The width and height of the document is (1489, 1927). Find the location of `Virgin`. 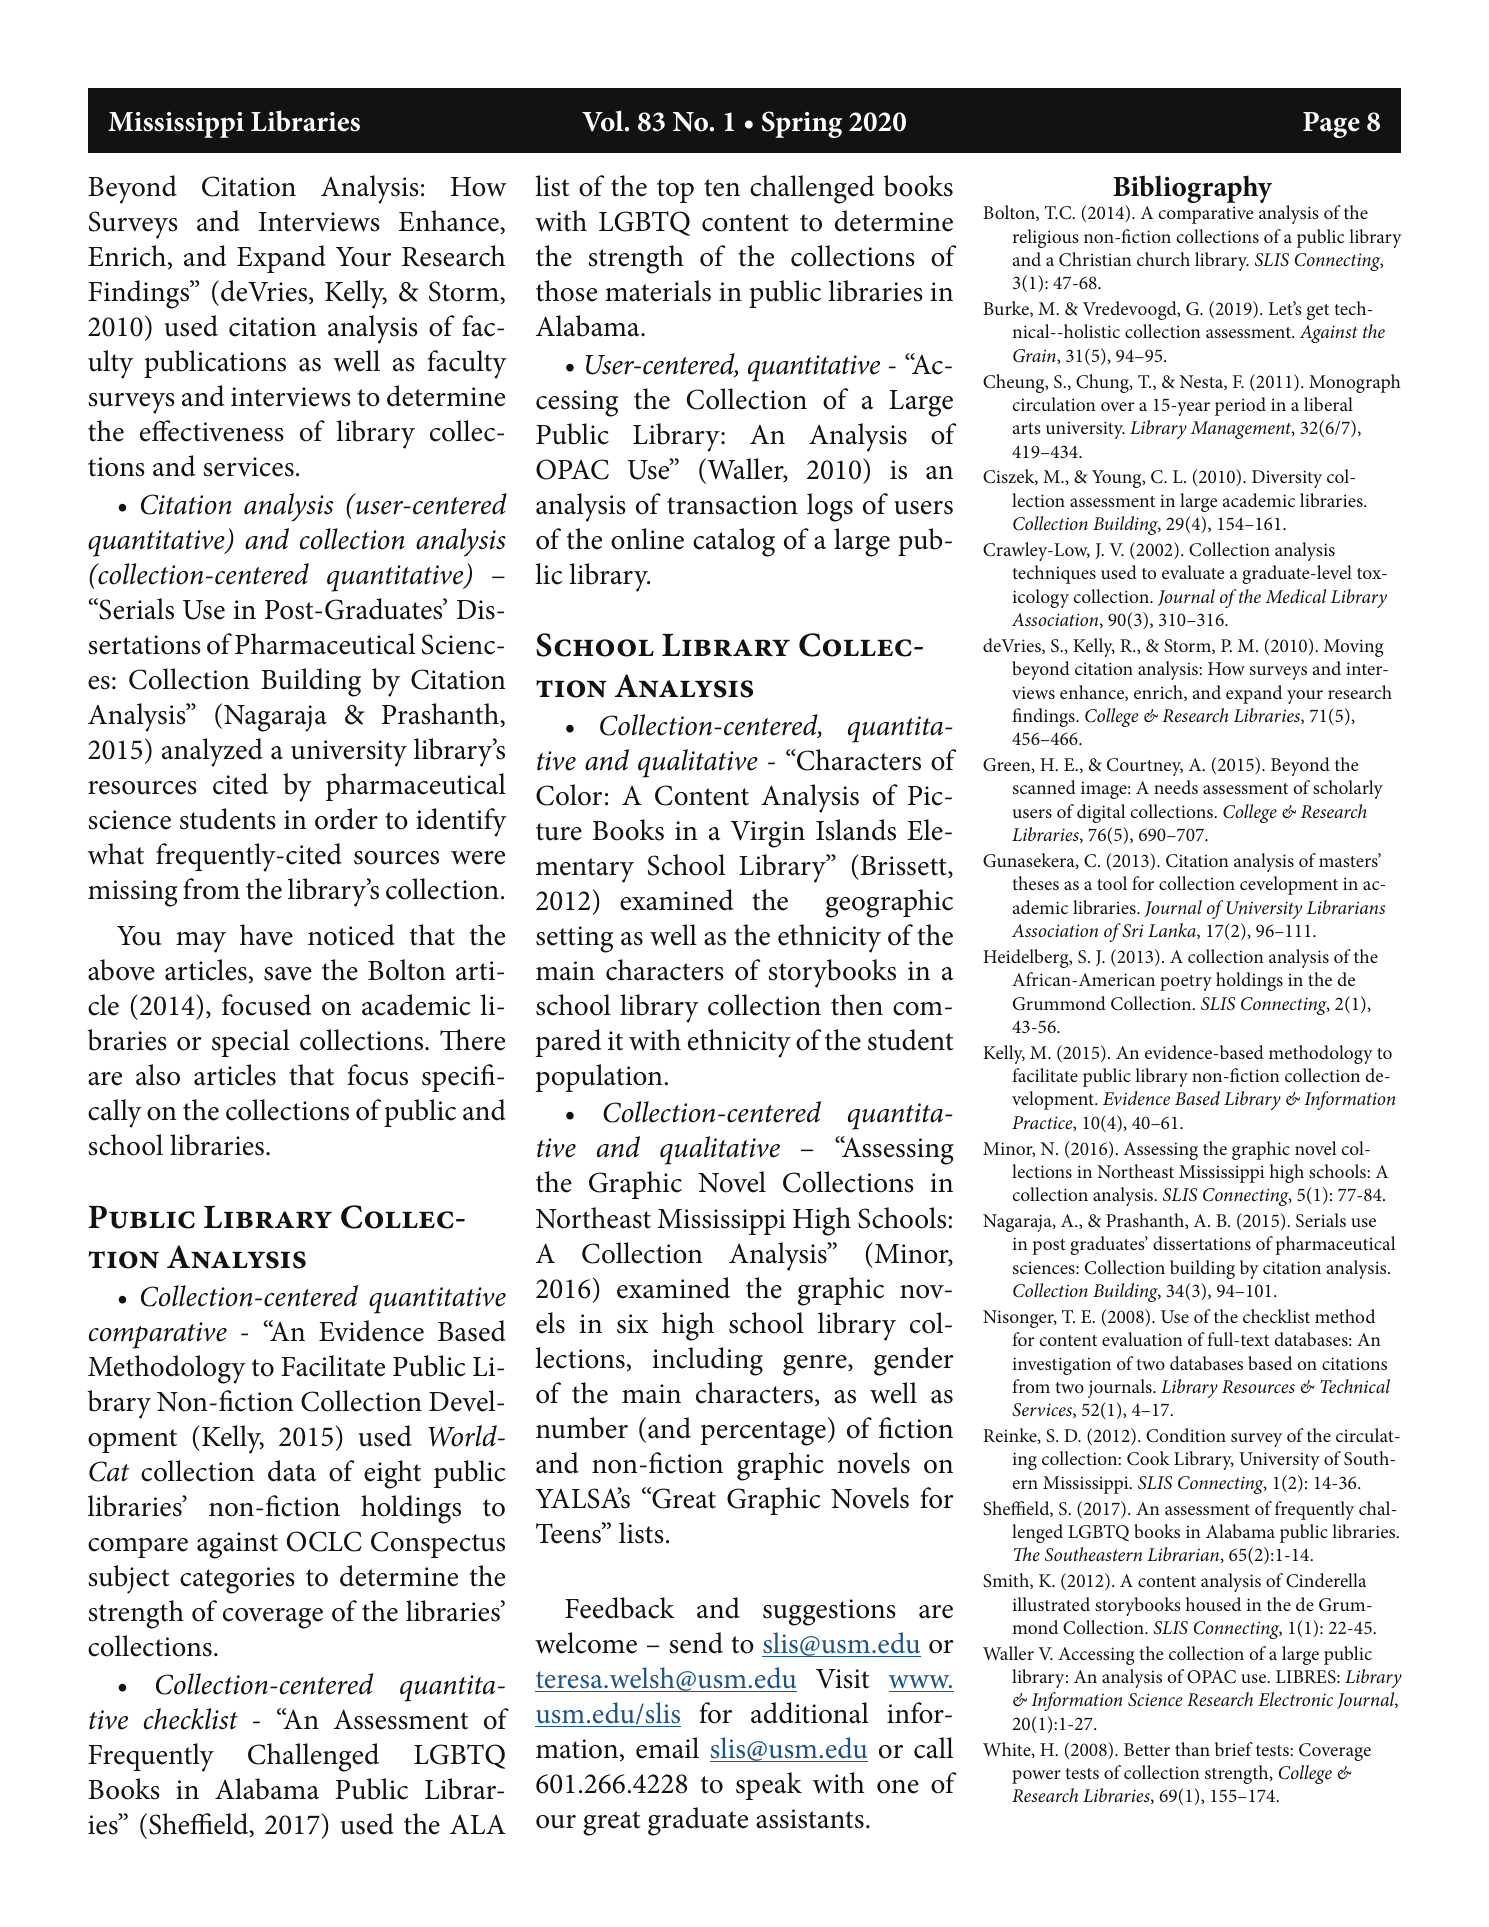

Virgin is located at coordinates (768, 834).
